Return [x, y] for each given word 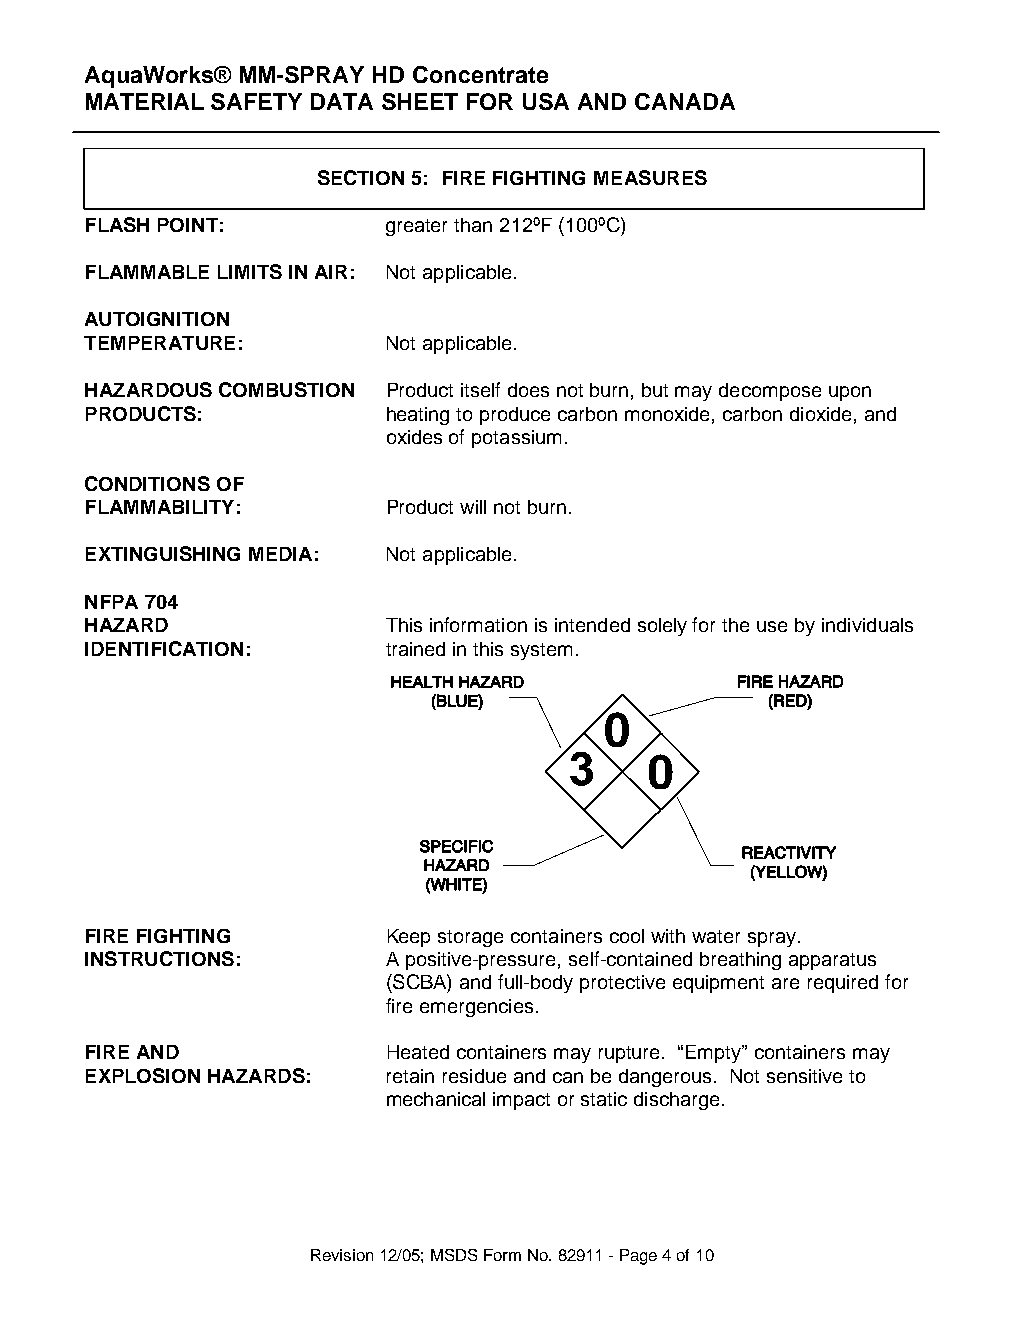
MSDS [454, 1255]
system [541, 651]
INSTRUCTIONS [159, 958]
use [772, 626]
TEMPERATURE [159, 343]
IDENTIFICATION [164, 648]
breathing [740, 961]
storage [470, 938]
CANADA [685, 101]
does [528, 390]
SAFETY [256, 101]
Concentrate [480, 74]
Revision [342, 1255]
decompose [770, 392]
